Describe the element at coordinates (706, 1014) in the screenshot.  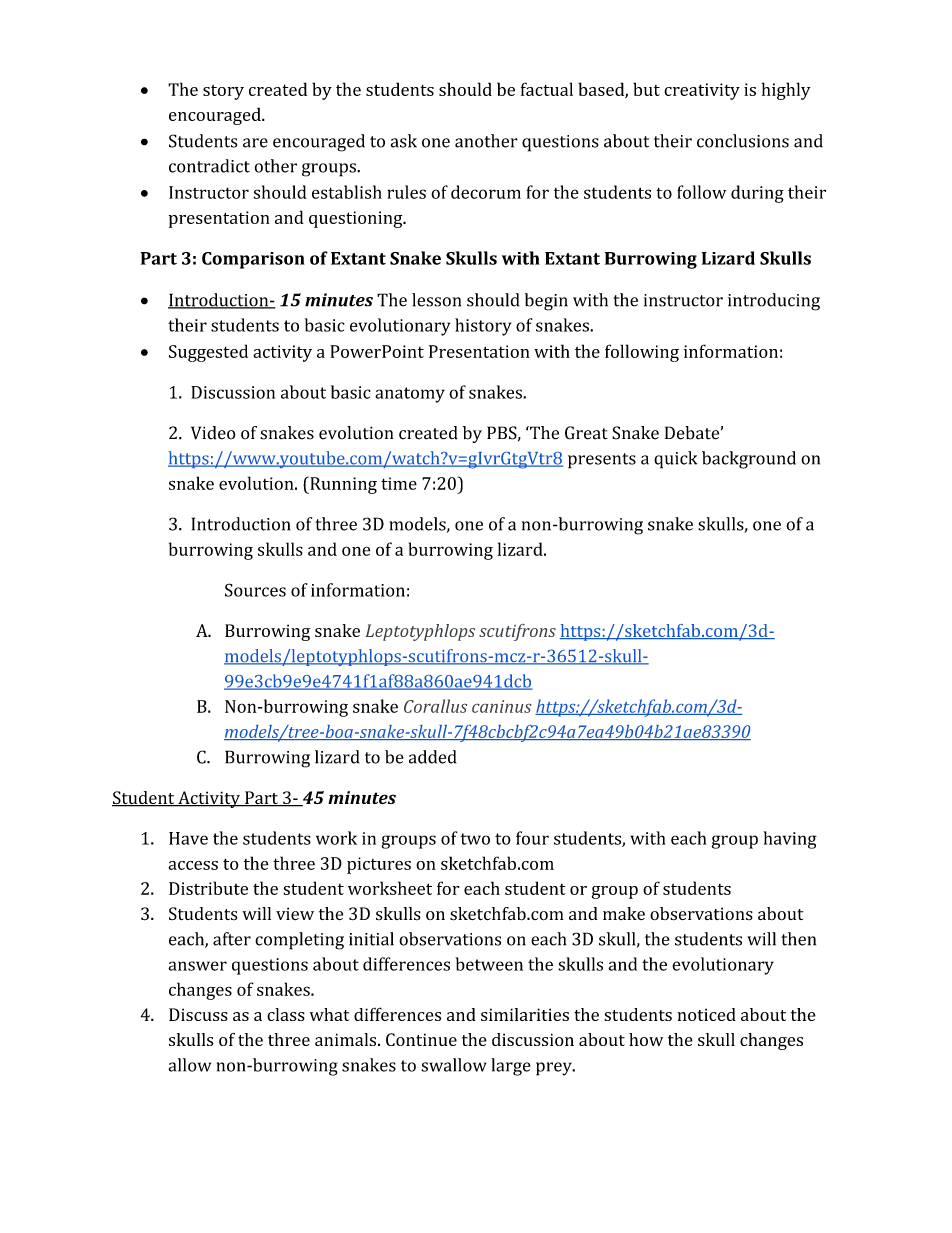
I see `noticed` at that location.
